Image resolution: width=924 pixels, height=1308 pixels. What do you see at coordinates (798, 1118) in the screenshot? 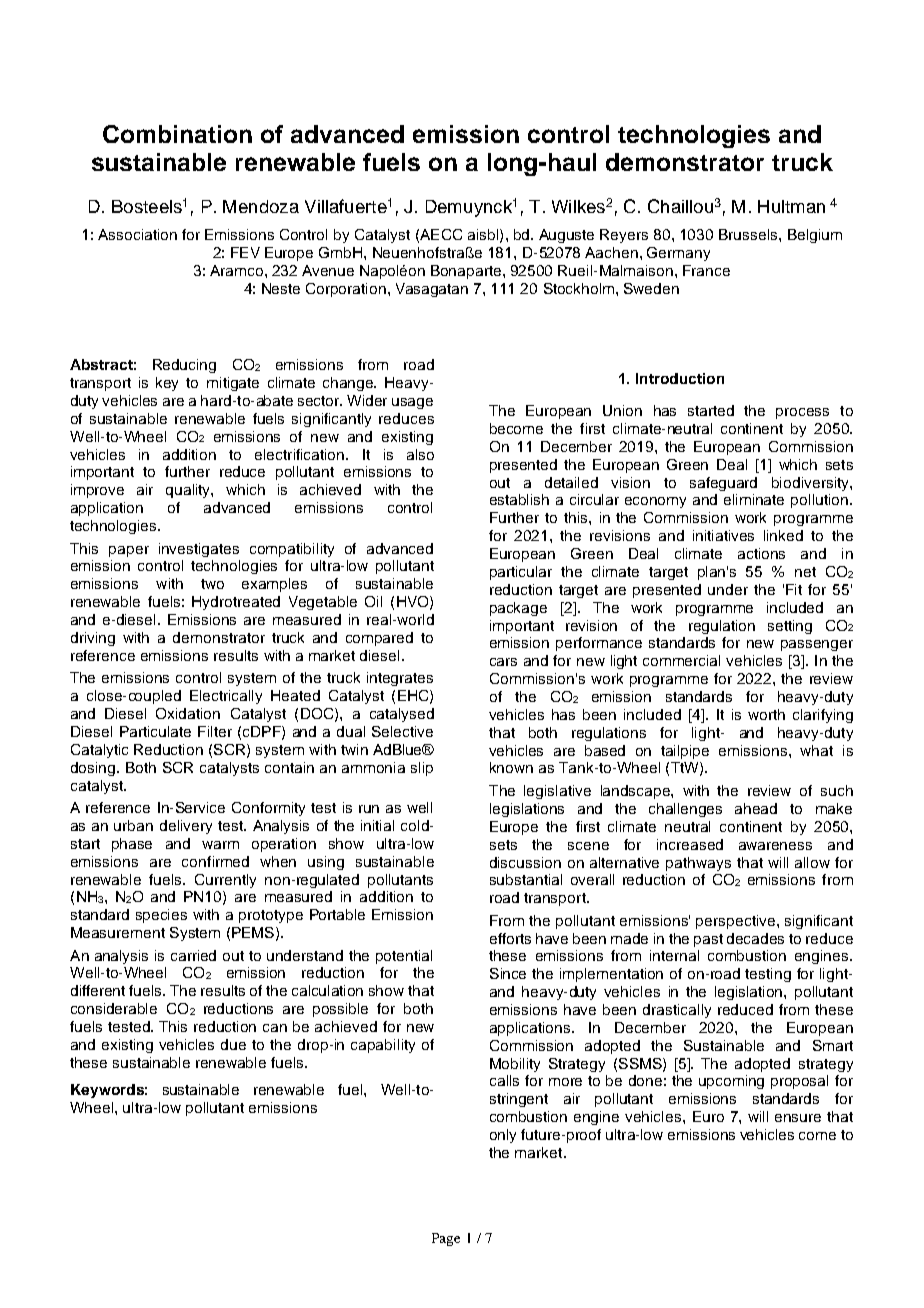
I see `ensure` at bounding box center [798, 1118].
